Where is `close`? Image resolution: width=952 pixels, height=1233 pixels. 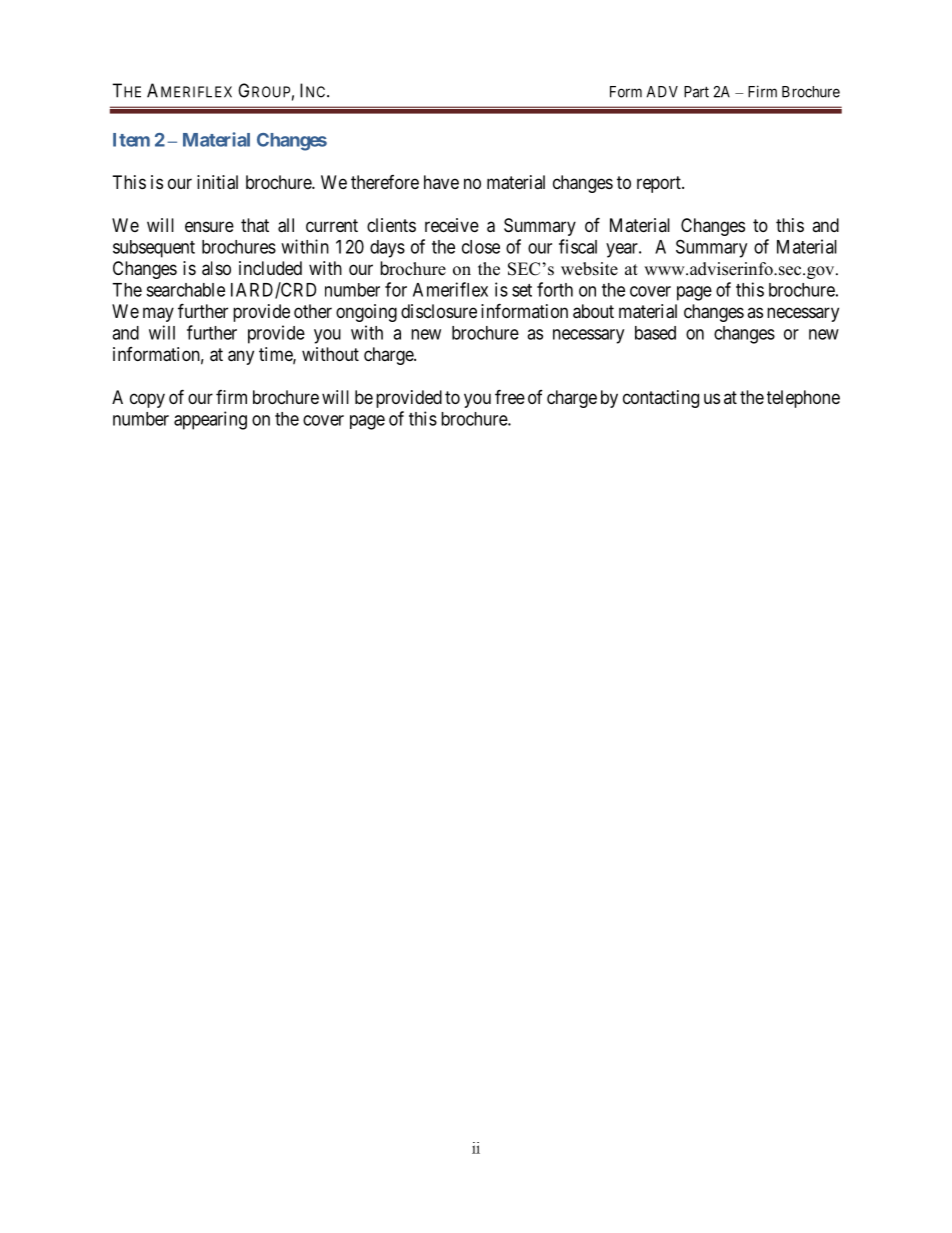 close is located at coordinates (481, 247).
